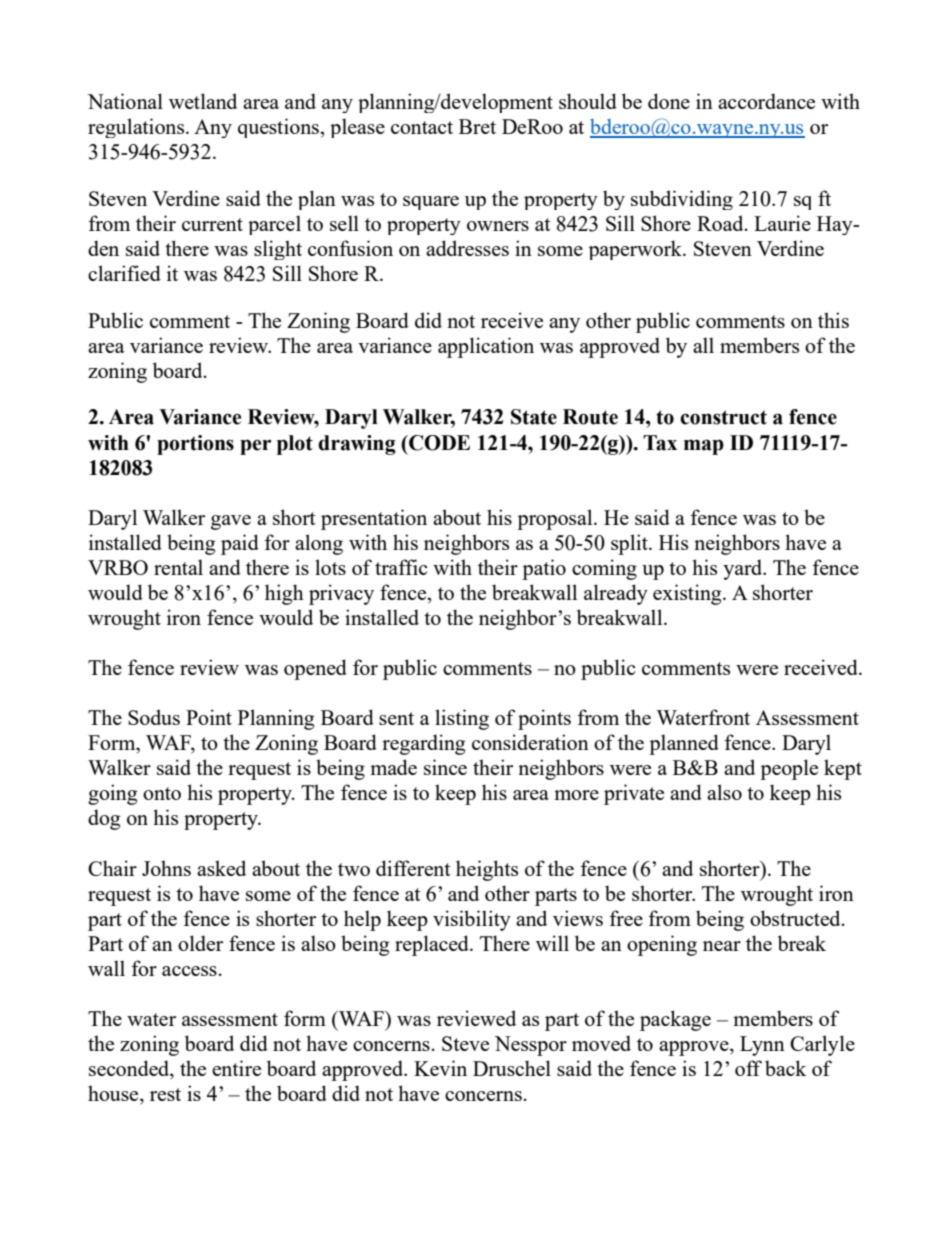  I want to click on accordance, so click(766, 101).
